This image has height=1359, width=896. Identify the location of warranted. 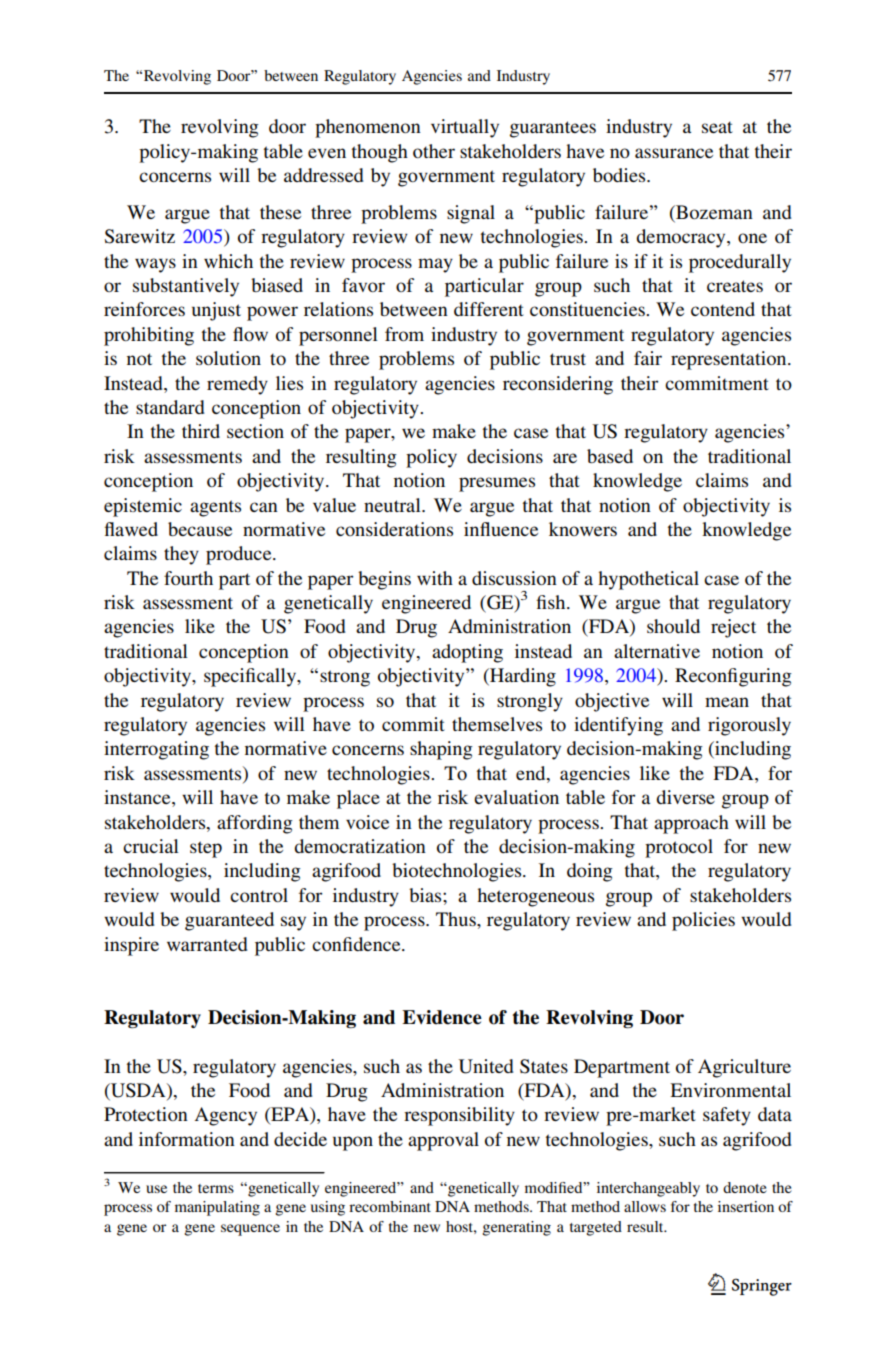
(207, 944).
